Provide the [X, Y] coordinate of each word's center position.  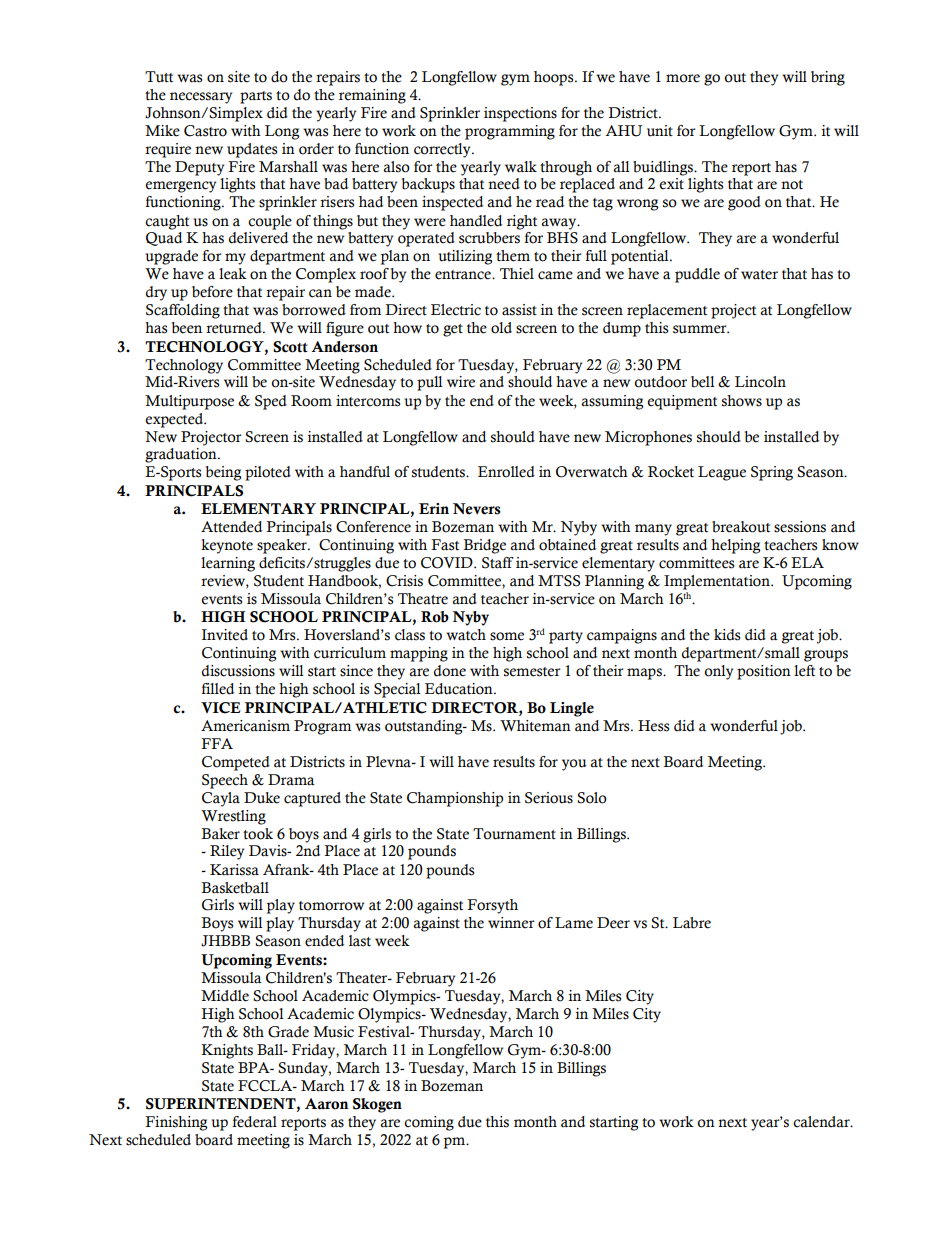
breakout [741, 527]
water [759, 275]
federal [254, 1122]
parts [256, 97]
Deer [613, 923]
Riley [227, 852]
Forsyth [492, 906]
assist [519, 310]
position [764, 672]
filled [217, 689]
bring [828, 78]
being [223, 473]
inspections [520, 114]
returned [235, 328]
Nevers [477, 509]
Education [460, 689]
